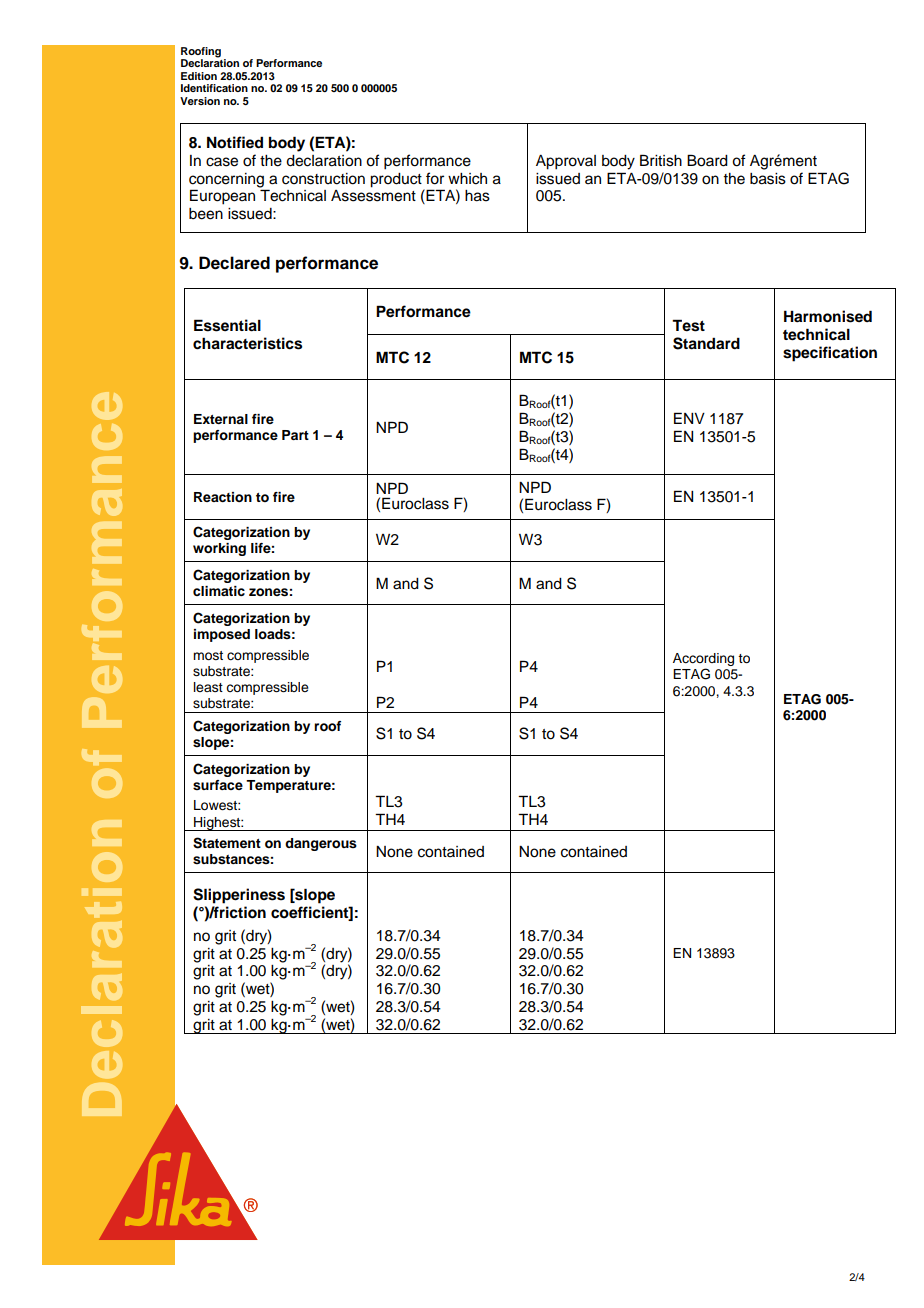 The width and height of the page is (924, 1308). Describe the element at coordinates (689, 418) in the page. I see `ENV` at that location.
